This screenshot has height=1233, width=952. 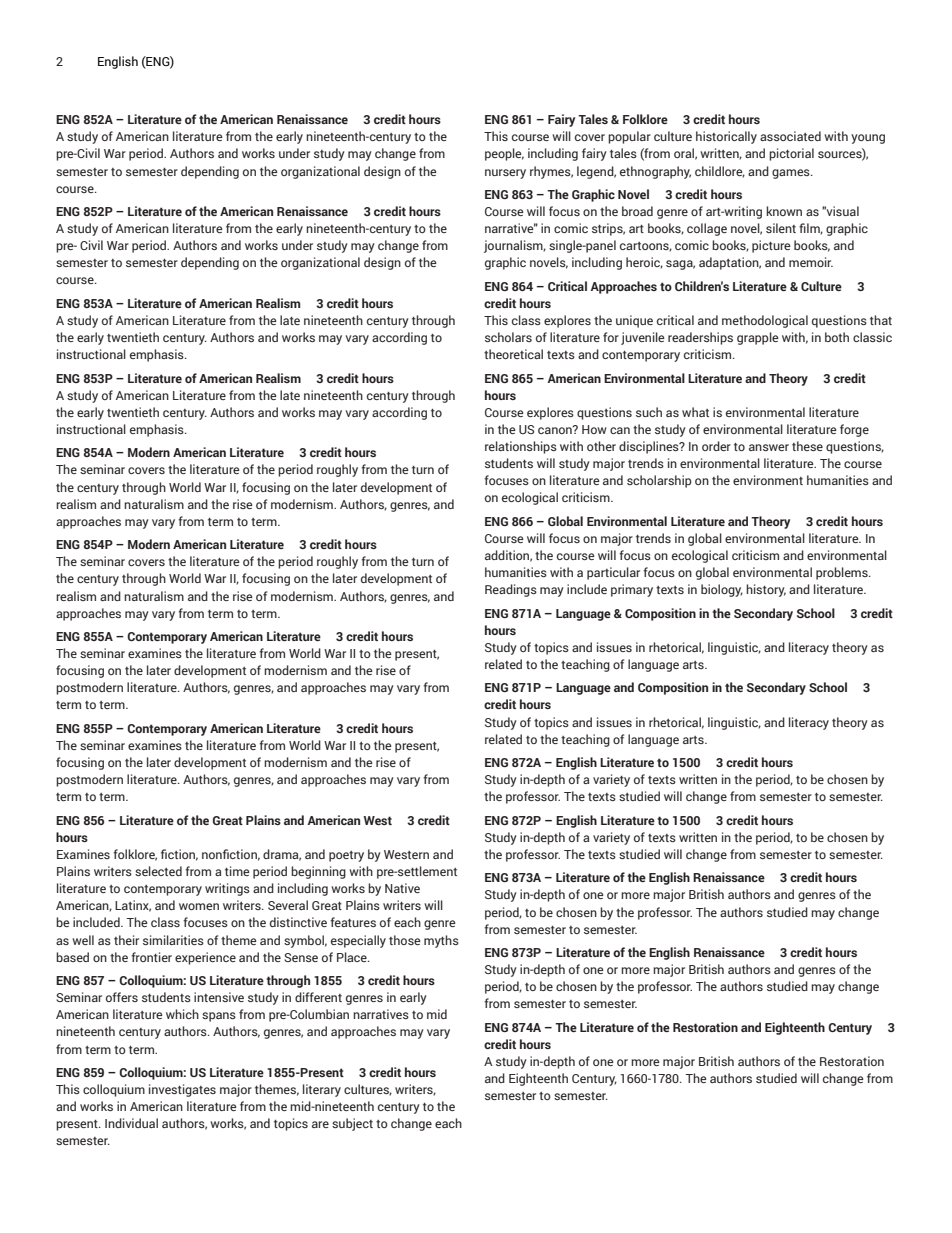 I want to click on games, so click(x=792, y=174).
